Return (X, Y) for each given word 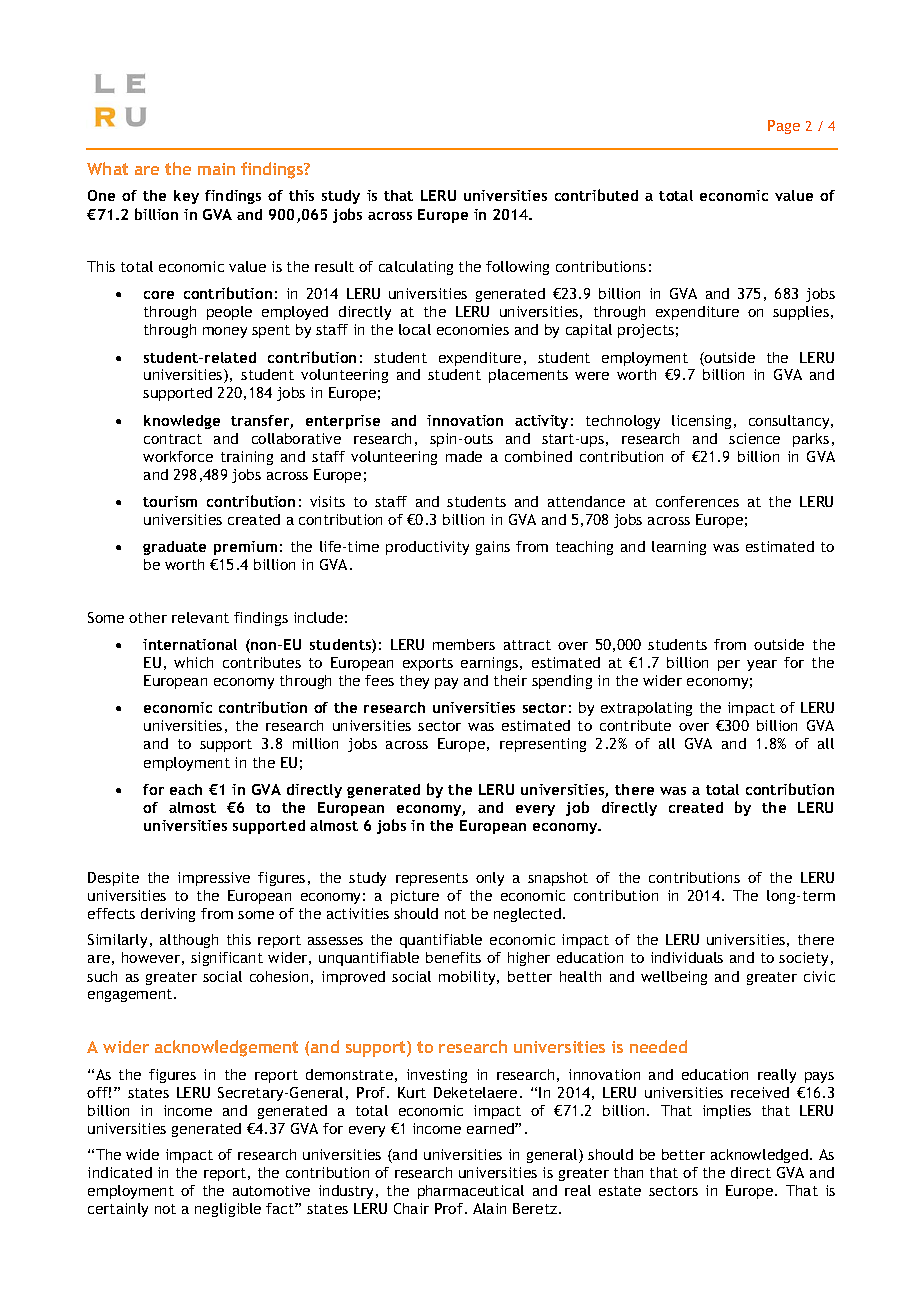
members (464, 644)
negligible (228, 1210)
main (216, 169)
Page (784, 127)
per (729, 665)
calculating (416, 268)
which (193, 662)
